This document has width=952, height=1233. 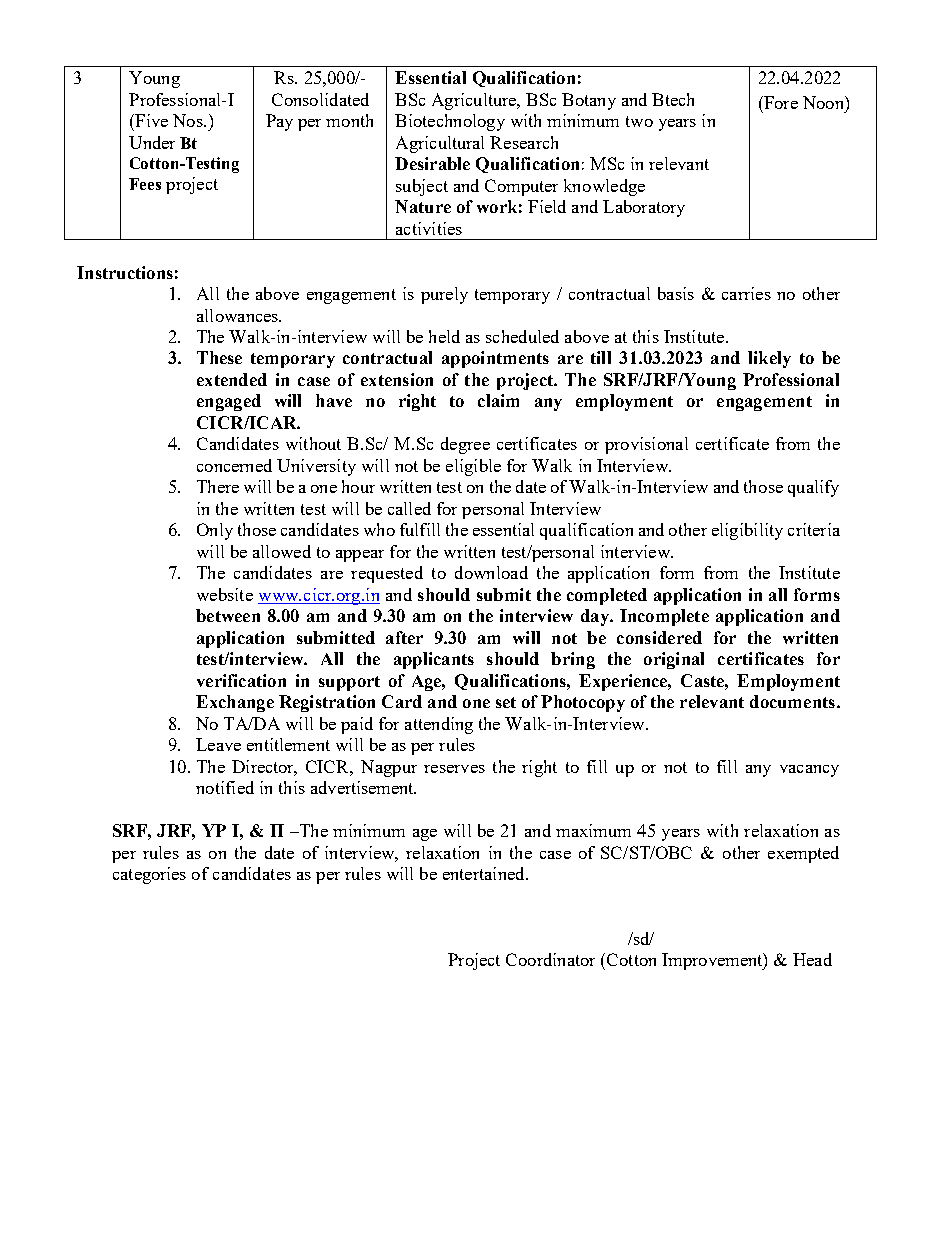 I want to click on Fore, so click(x=780, y=102).
